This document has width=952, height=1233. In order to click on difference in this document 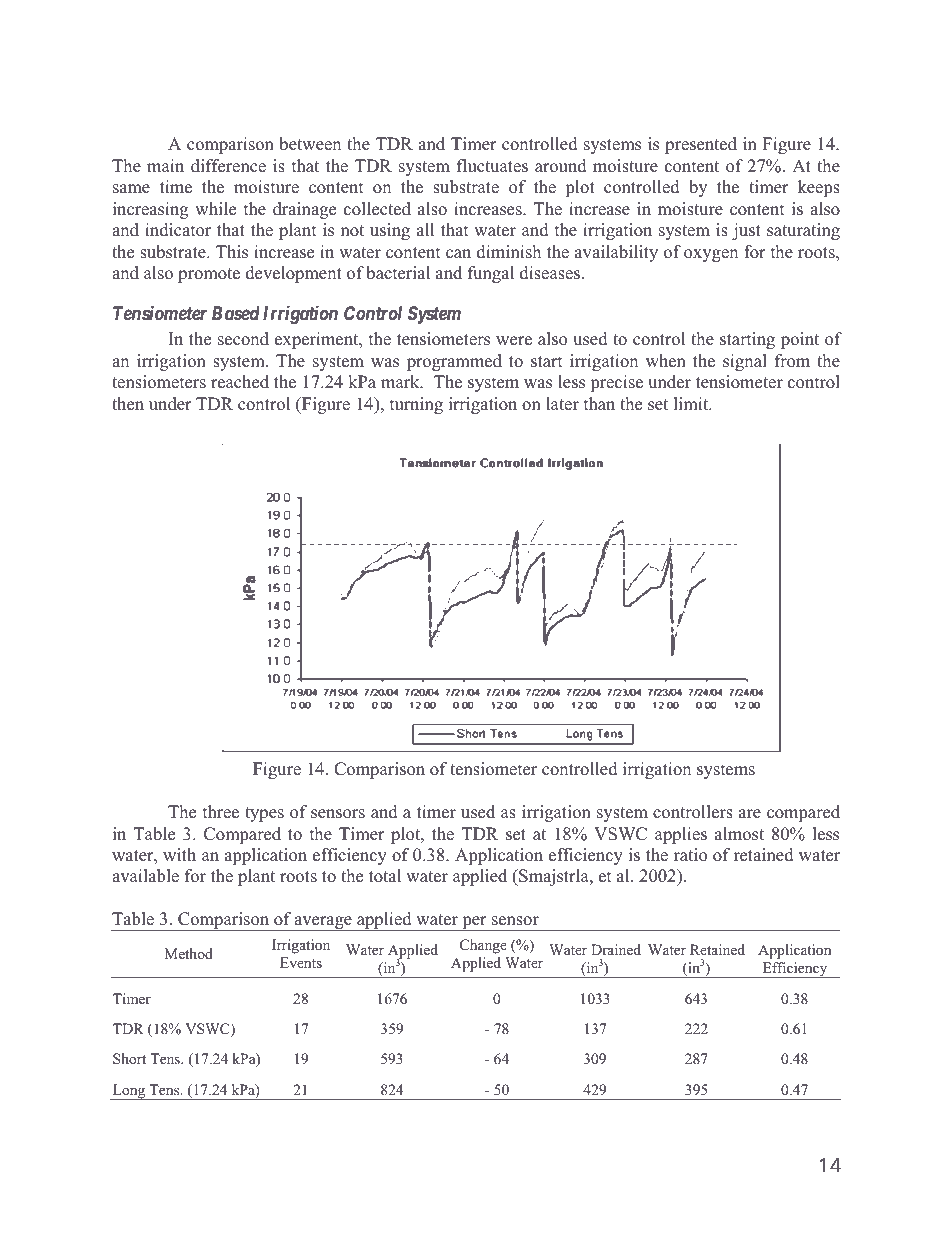, I will do `click(228, 166)`.
